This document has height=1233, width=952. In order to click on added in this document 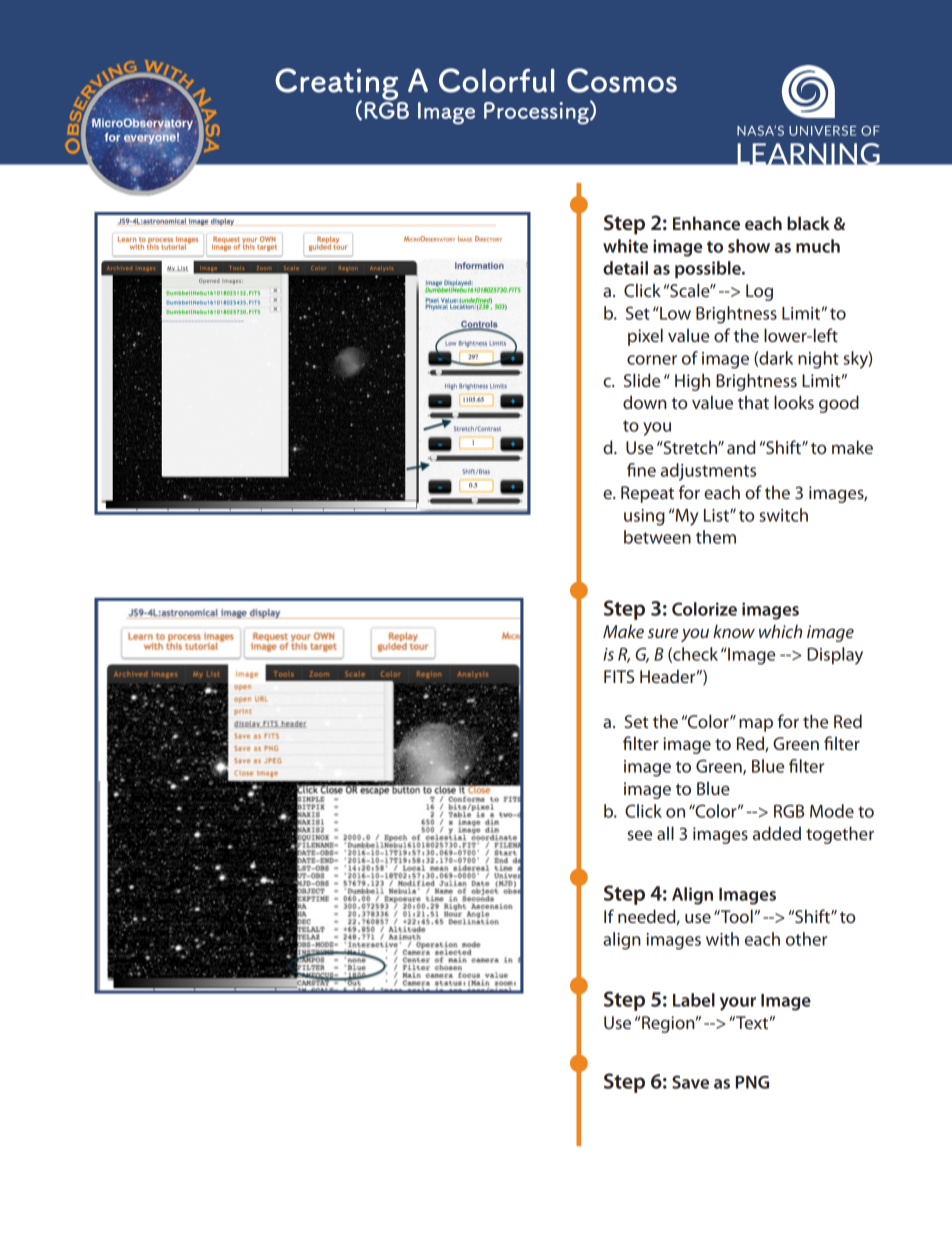, I will do `click(777, 833)`.
